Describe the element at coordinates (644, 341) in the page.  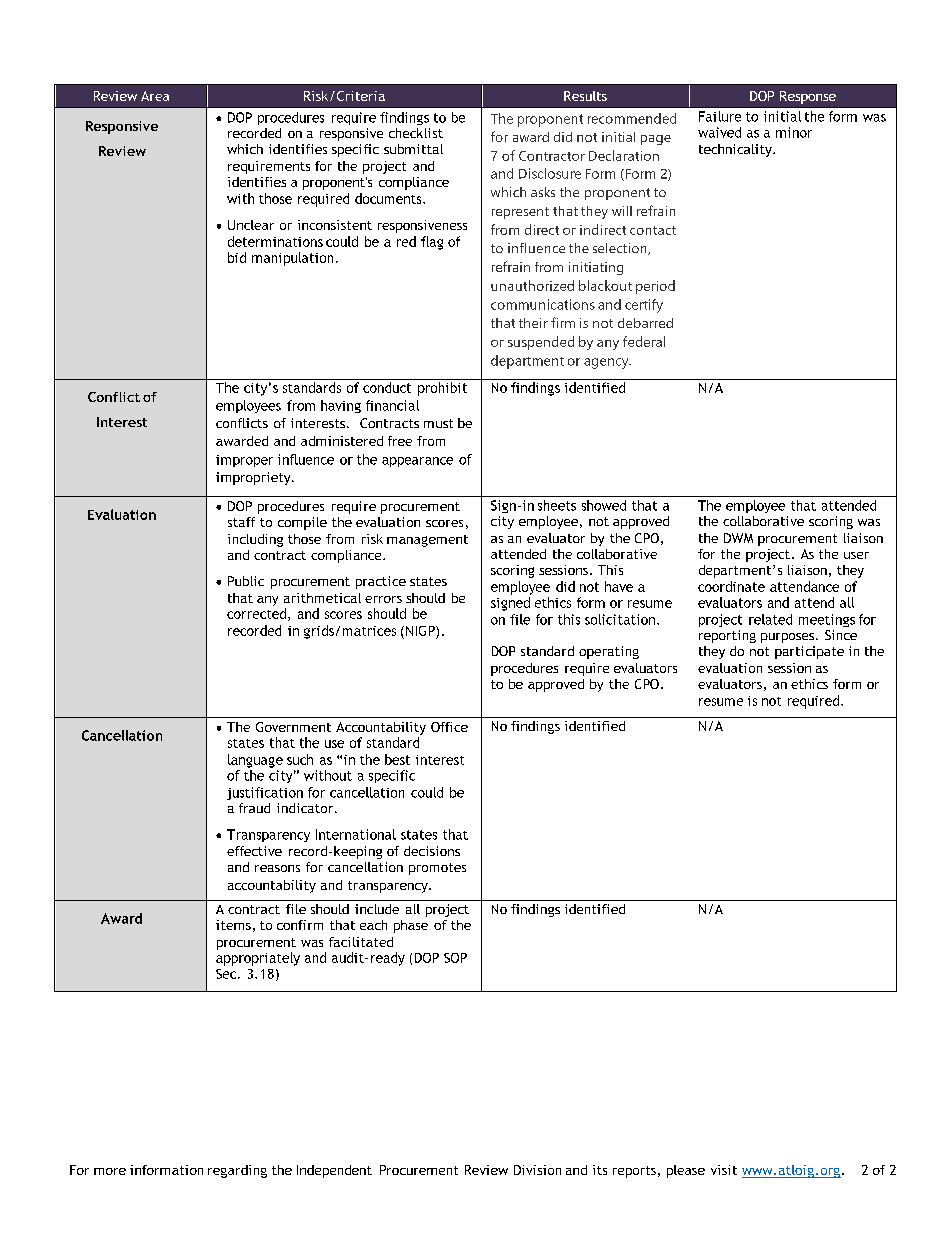
I see `federal` at that location.
